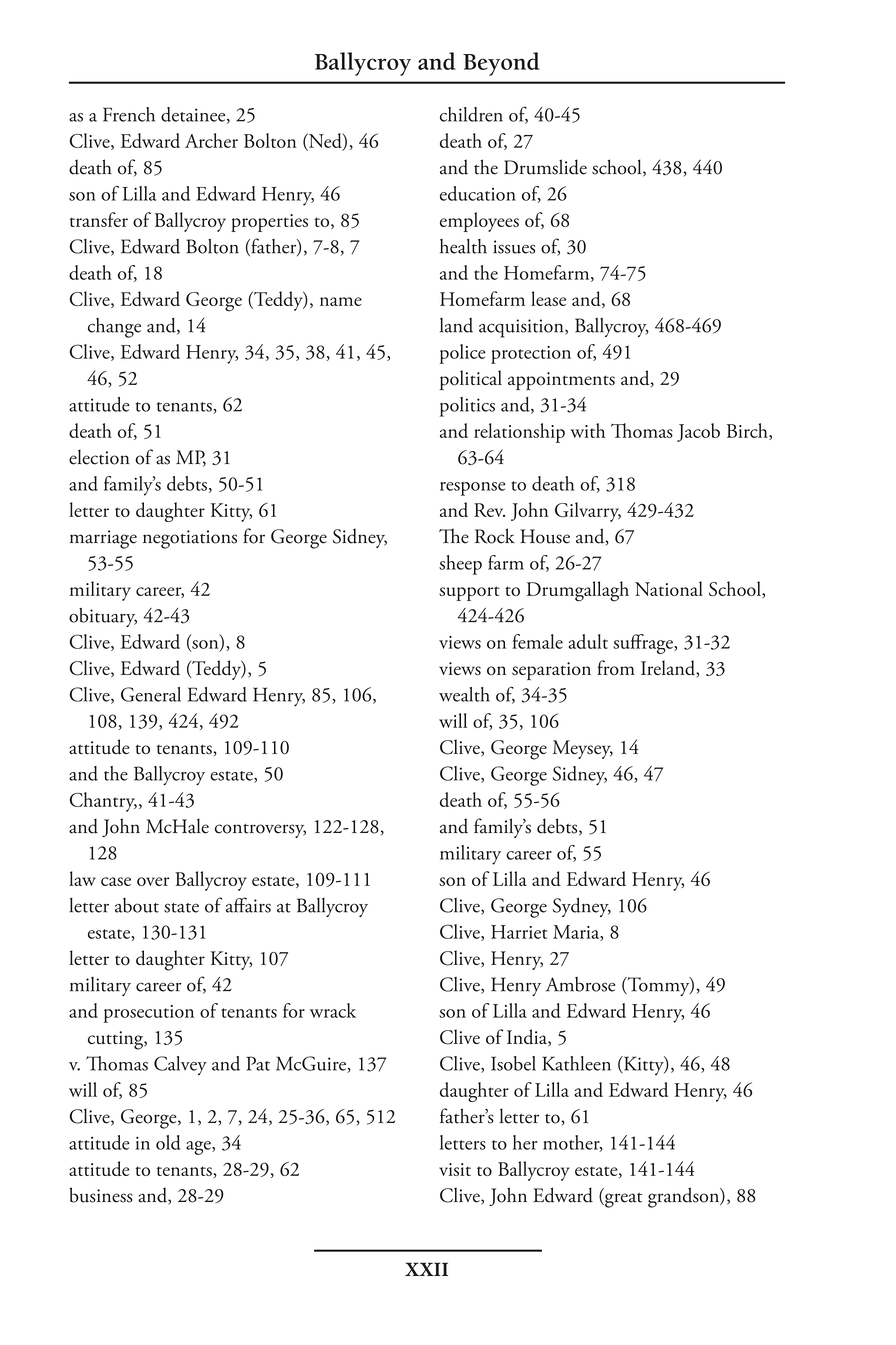  What do you see at coordinates (151, 694) in the screenshot?
I see `General` at bounding box center [151, 694].
